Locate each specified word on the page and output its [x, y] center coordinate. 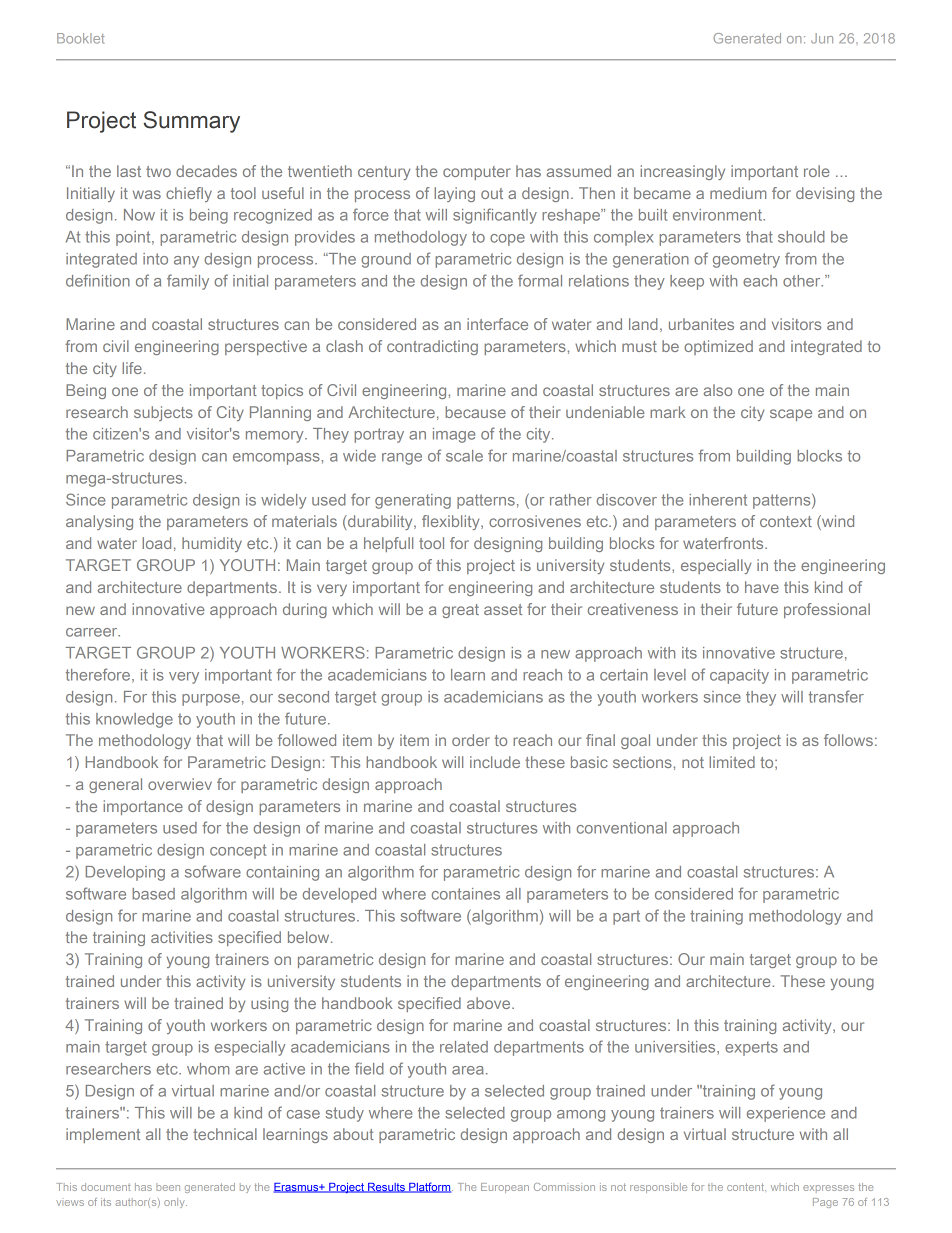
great [460, 611]
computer [477, 173]
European [505, 1188]
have [762, 587]
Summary [192, 122]
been [168, 1187]
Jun [822, 38]
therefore [98, 674]
